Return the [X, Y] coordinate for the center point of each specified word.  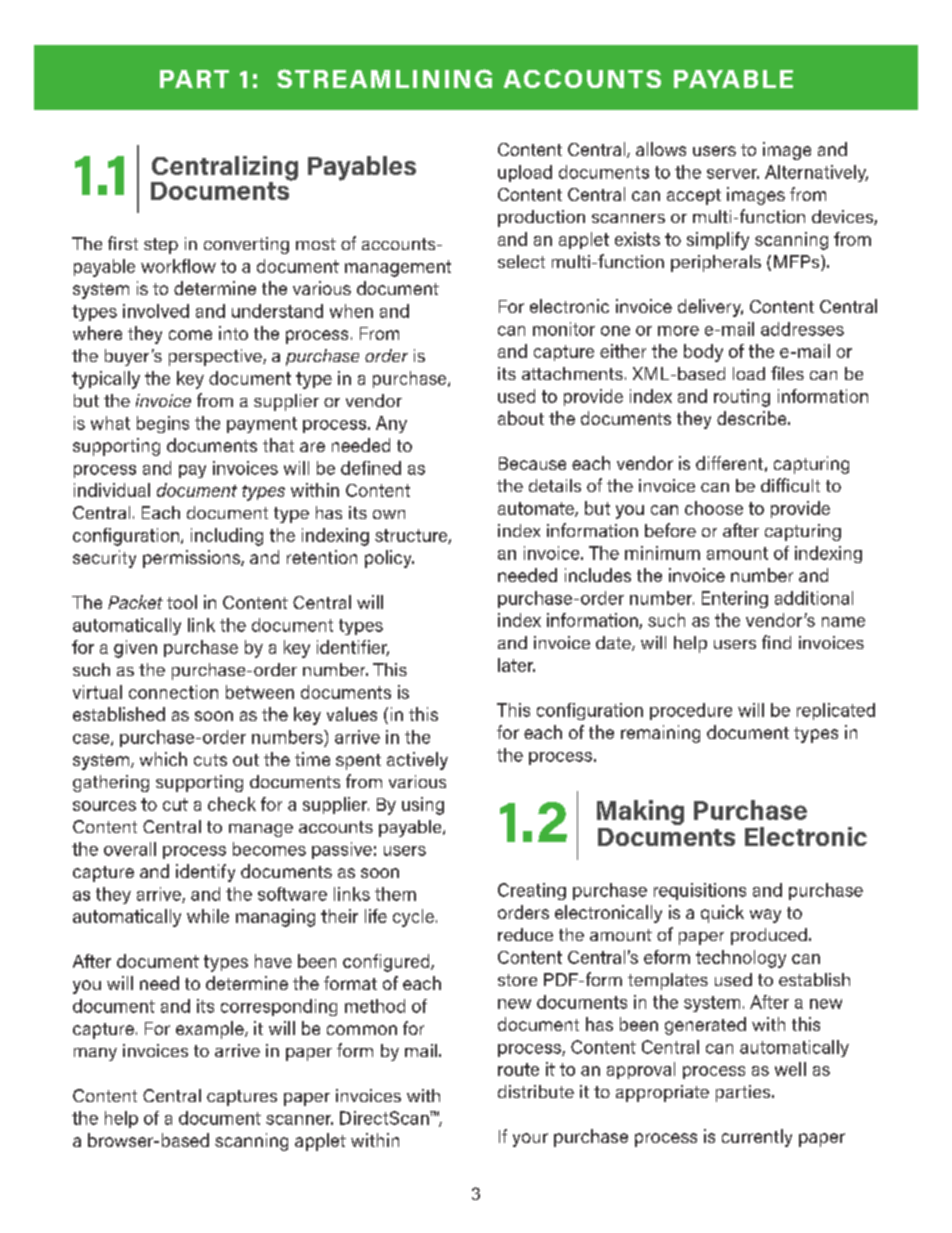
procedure [691, 711]
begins [163, 424]
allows [661, 149]
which [163, 759]
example [211, 1030]
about [521, 418]
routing [742, 398]
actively [417, 761]
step [161, 246]
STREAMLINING [384, 78]
